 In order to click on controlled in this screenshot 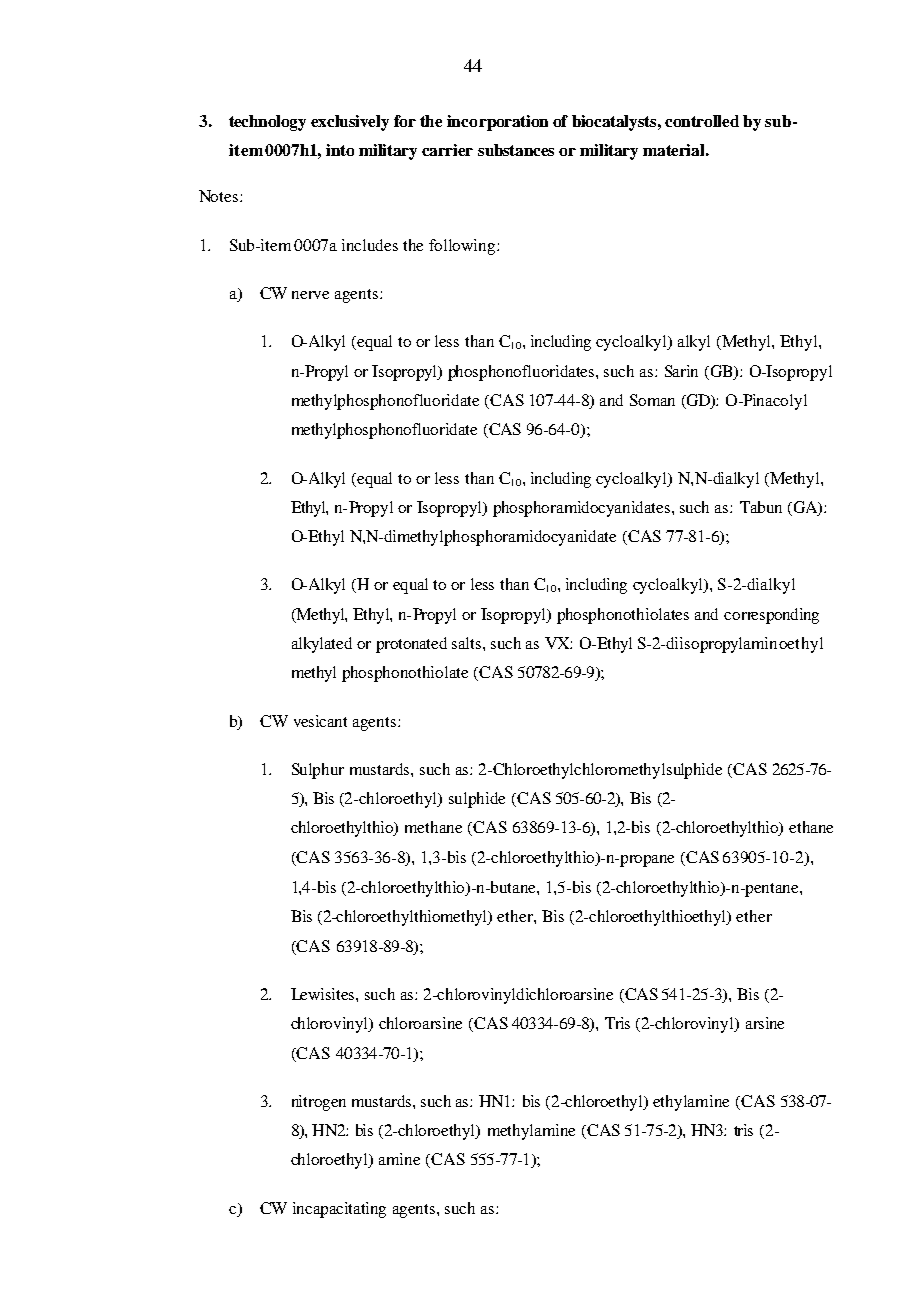, I will do `click(702, 121)`.
